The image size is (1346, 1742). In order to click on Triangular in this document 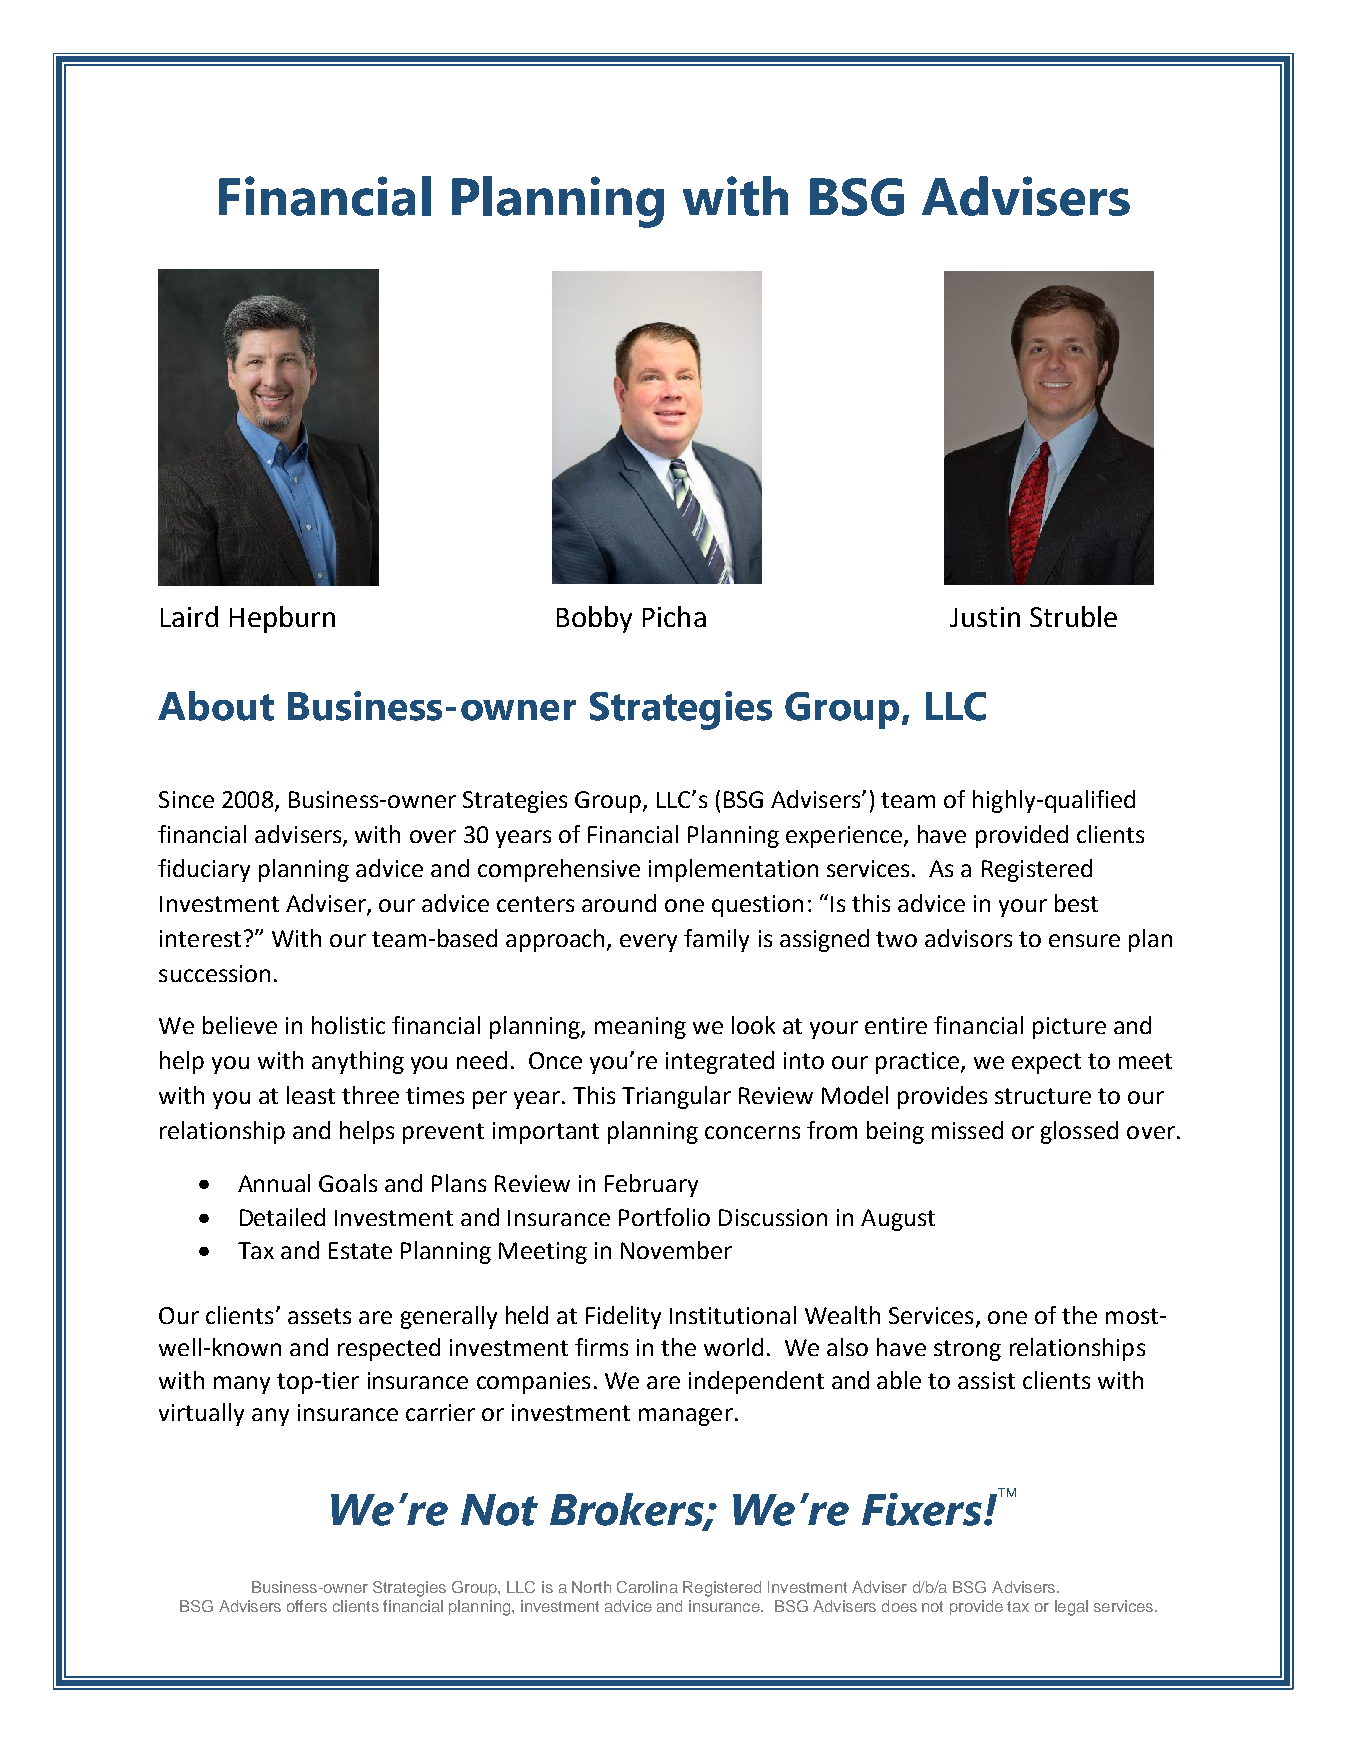, I will do `click(676, 1097)`.
